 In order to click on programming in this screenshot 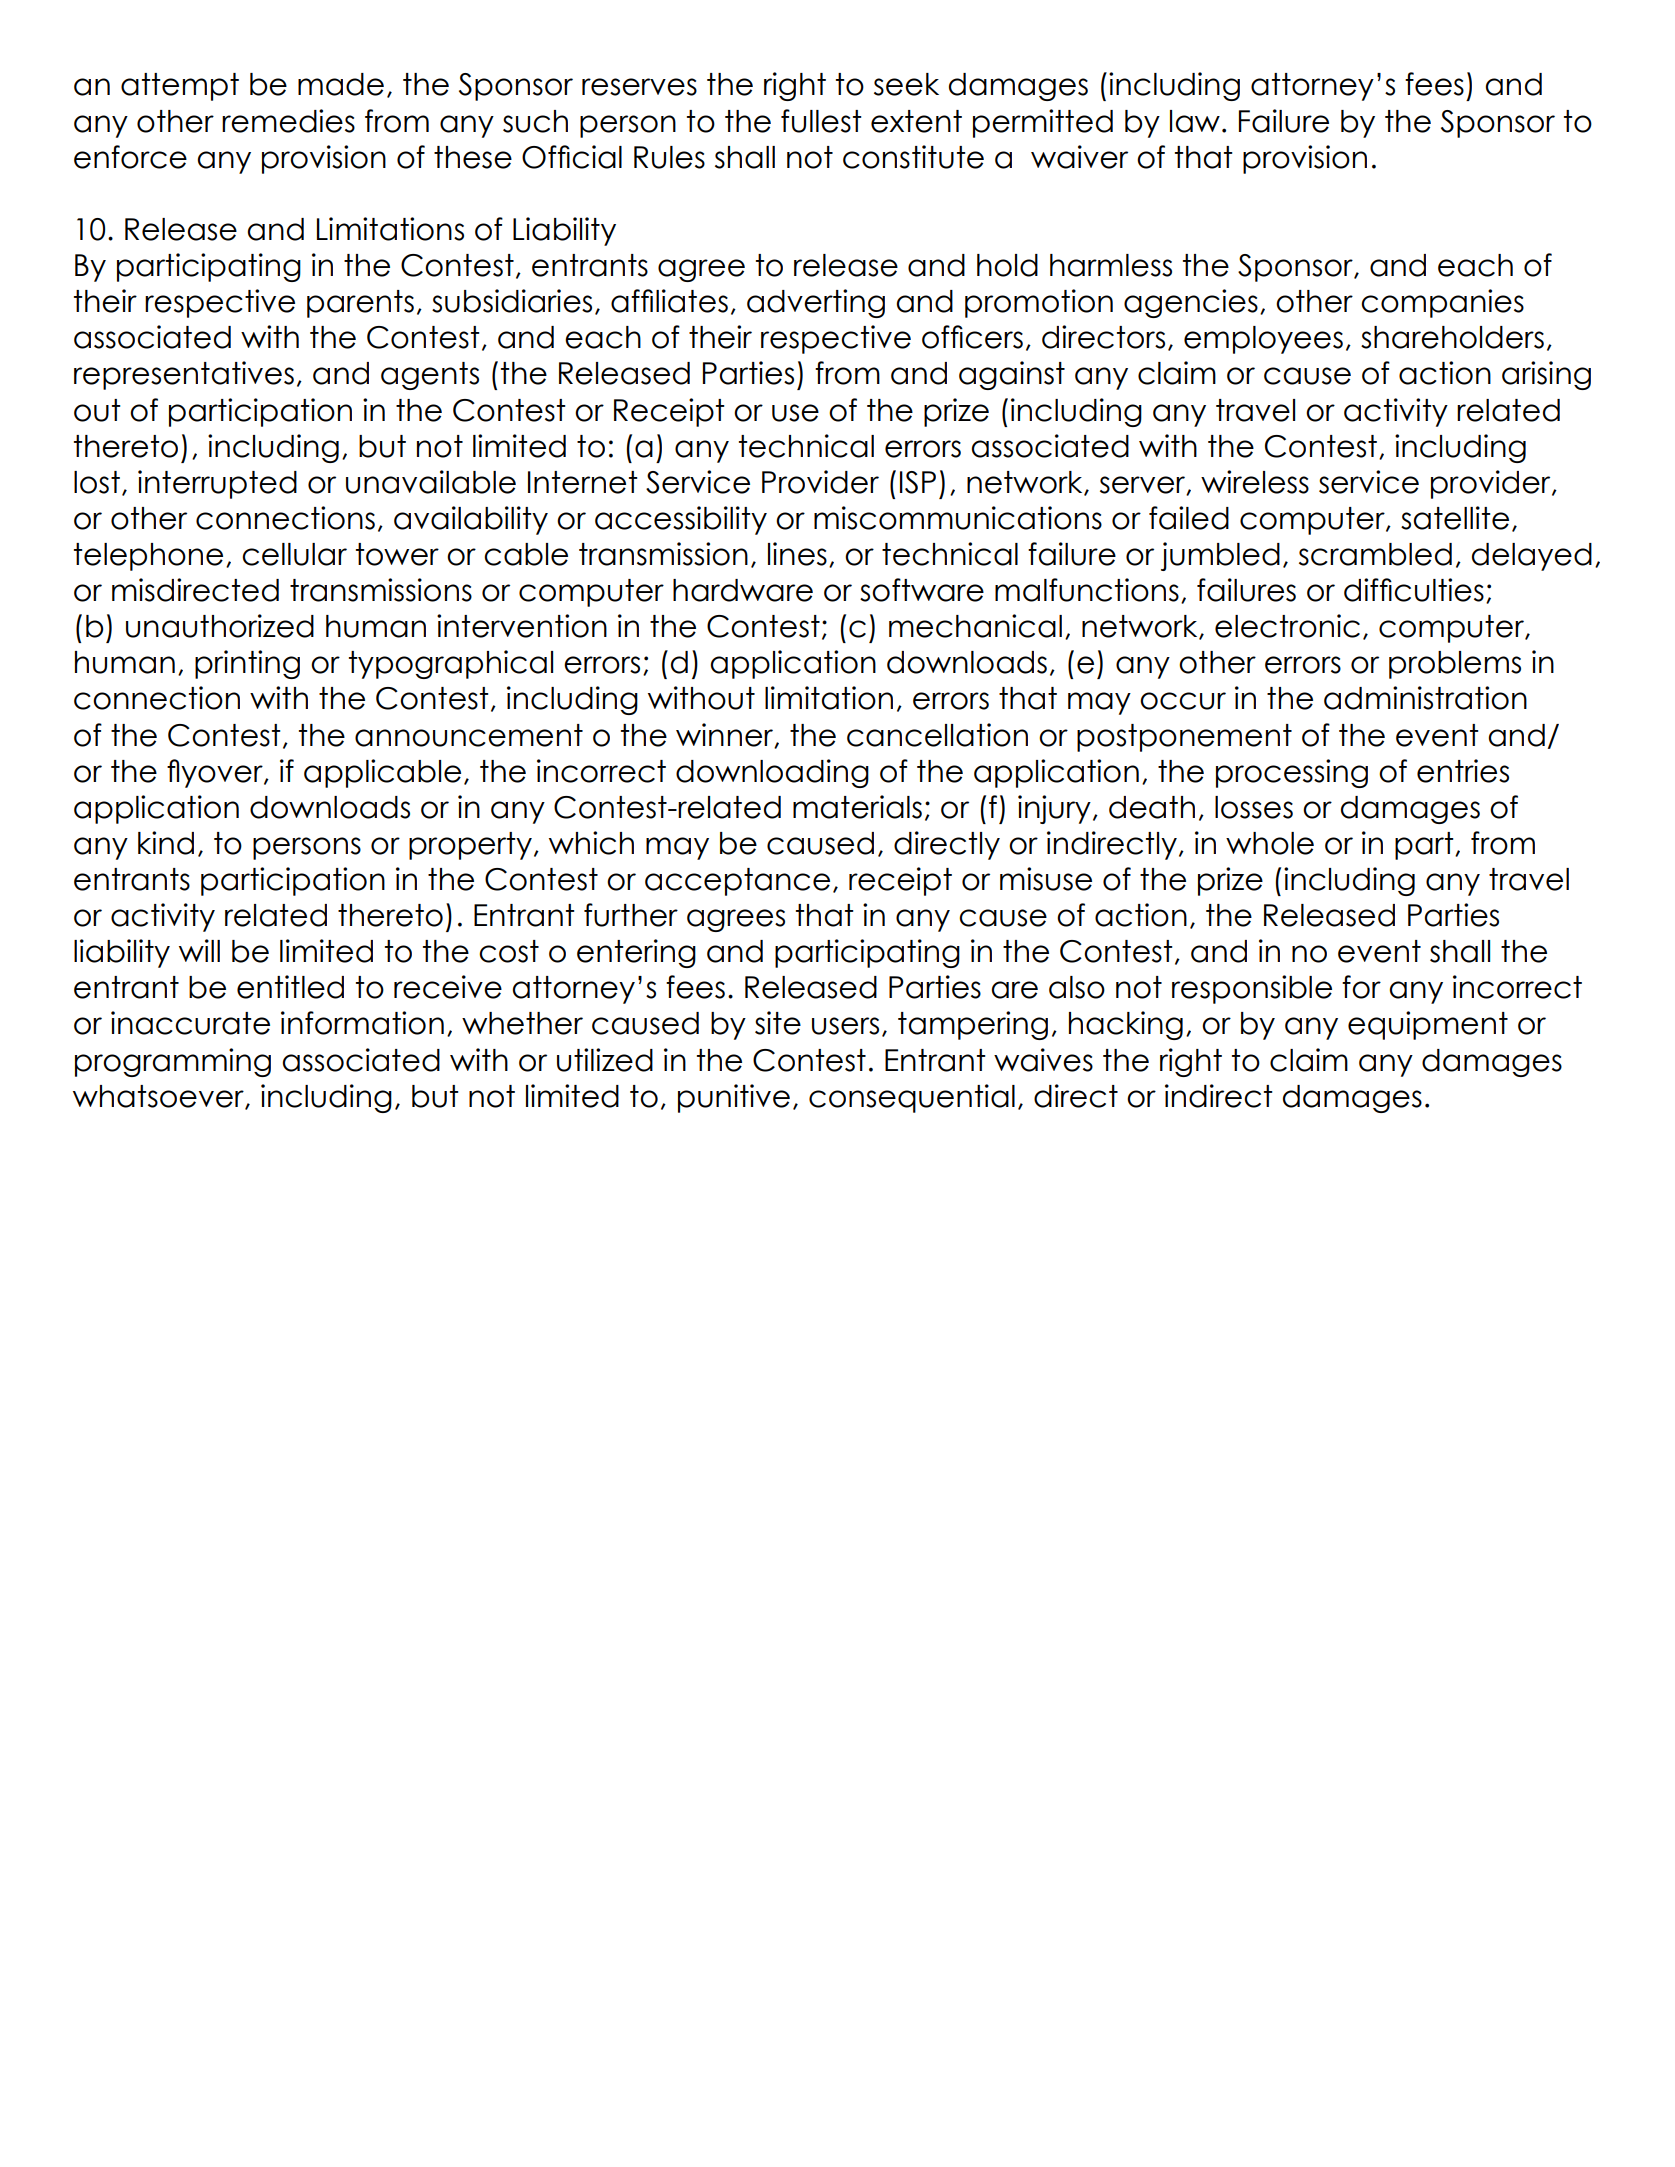, I will do `click(173, 1062)`.
